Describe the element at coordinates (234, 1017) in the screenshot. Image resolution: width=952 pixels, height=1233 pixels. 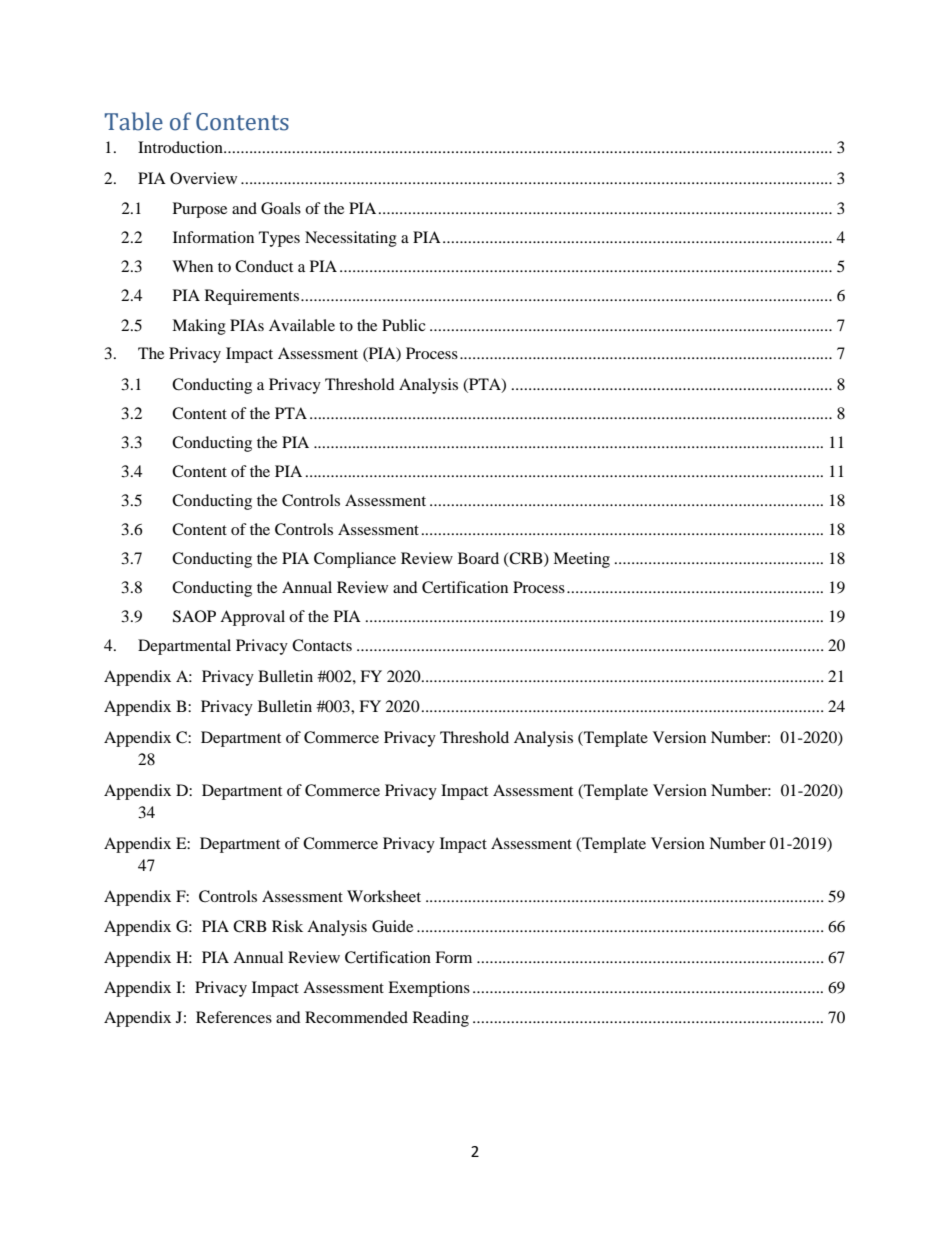
I see `References` at that location.
